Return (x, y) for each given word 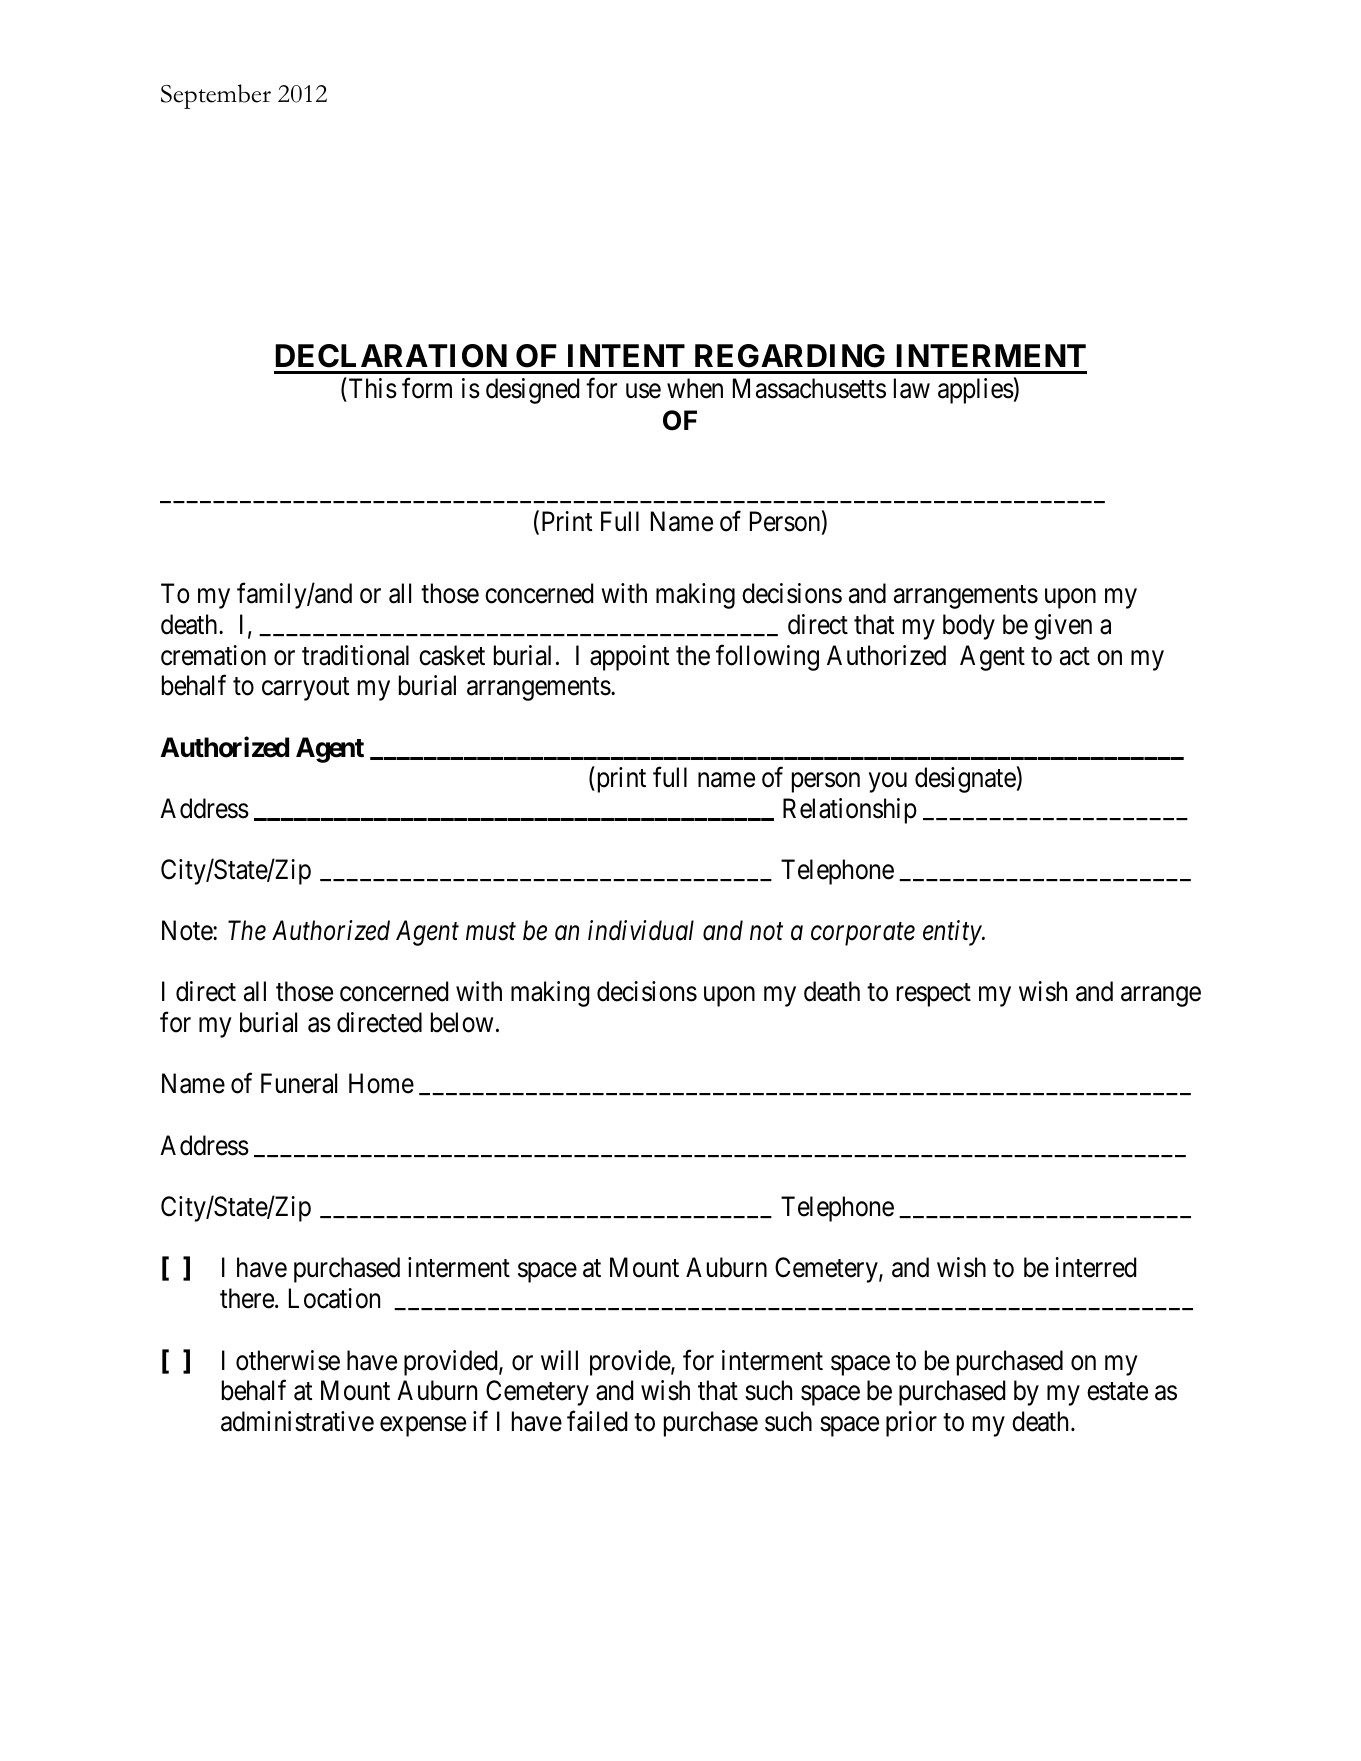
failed (597, 1421)
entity (953, 933)
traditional (355, 655)
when (695, 388)
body (969, 627)
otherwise (288, 1360)
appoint (629, 658)
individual (641, 930)
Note (188, 930)
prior (911, 1424)
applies (976, 391)
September (216, 96)
